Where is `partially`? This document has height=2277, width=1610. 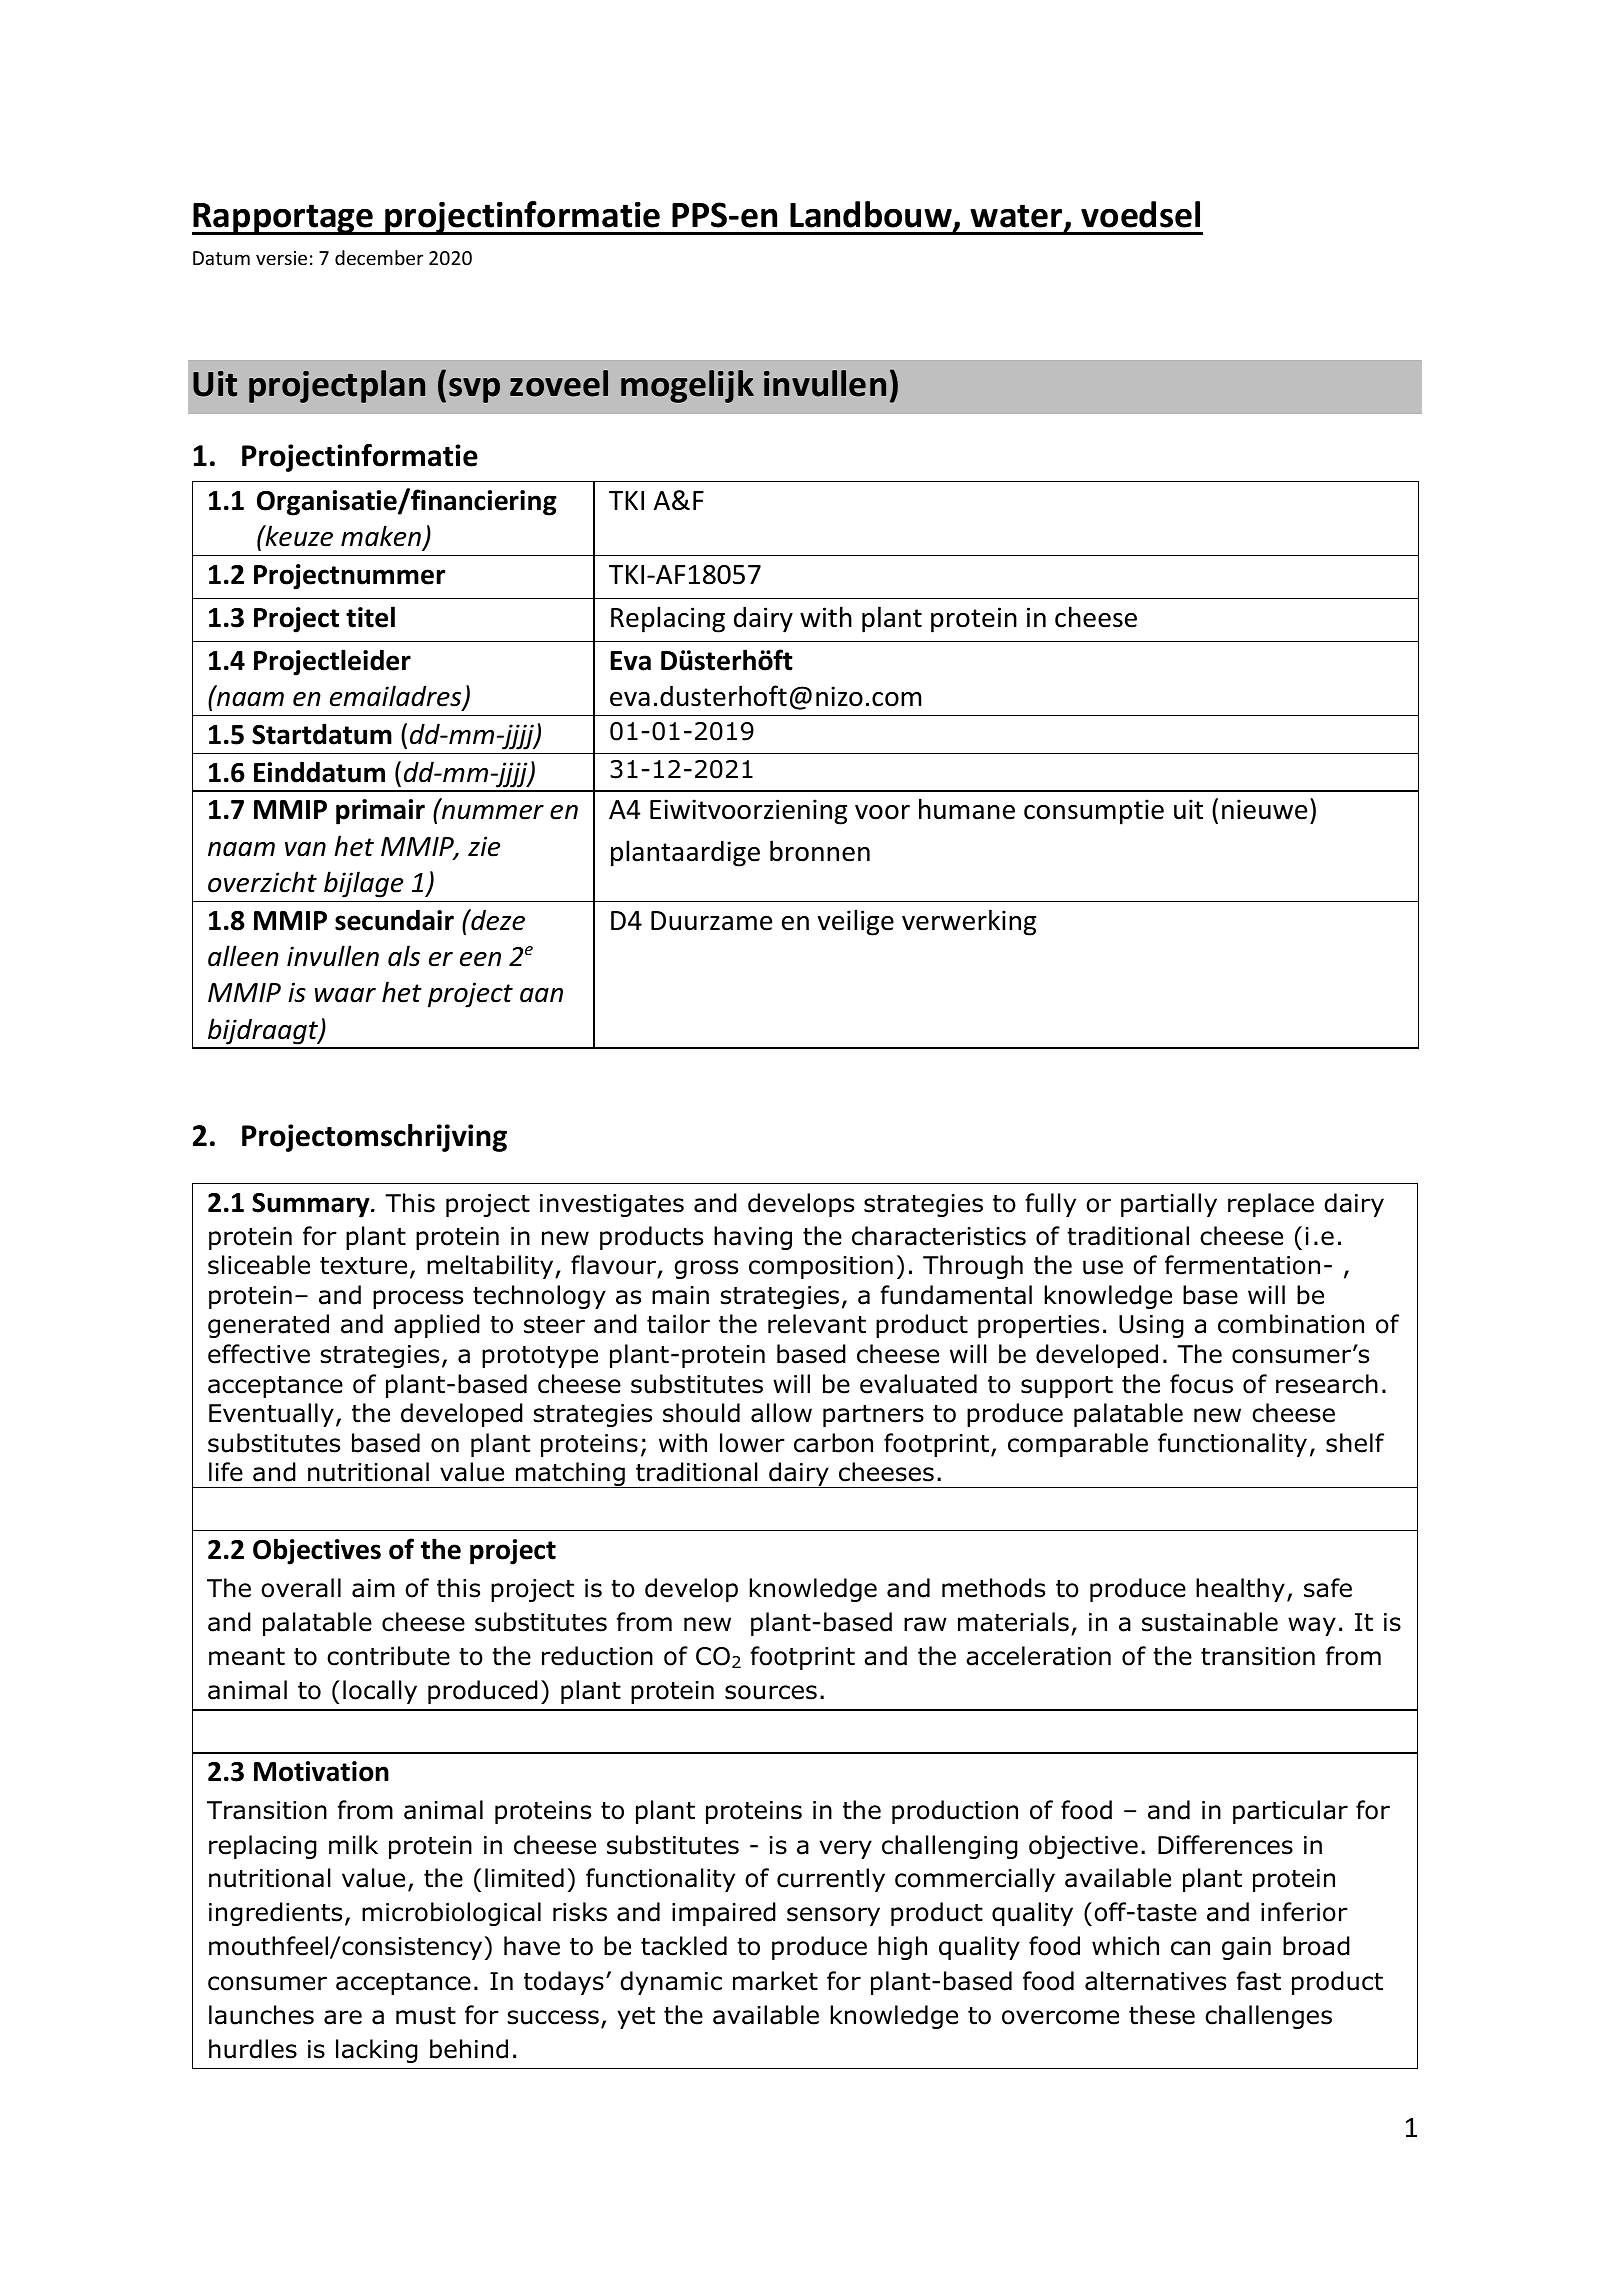
partially is located at coordinates (1169, 1205).
